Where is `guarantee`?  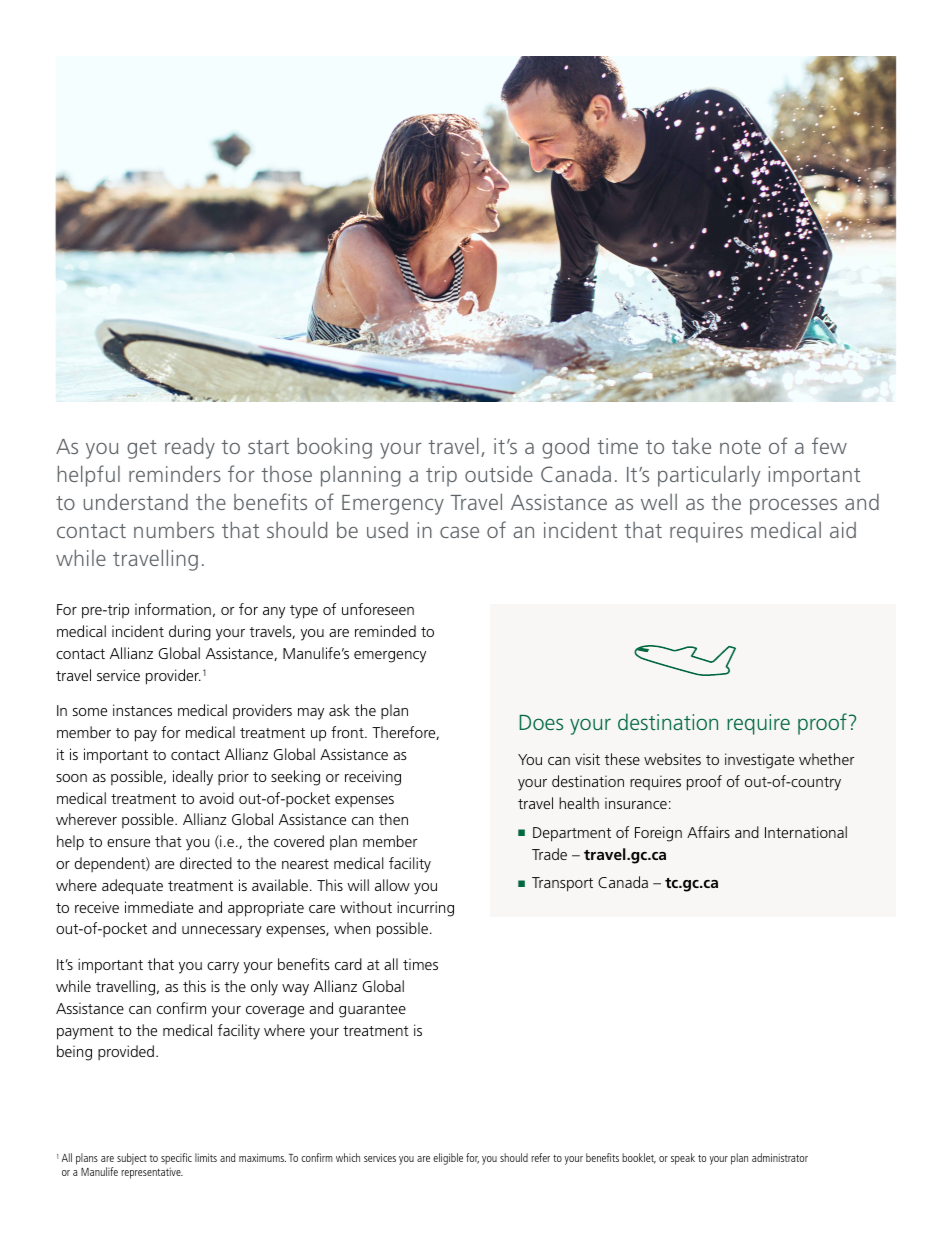 guarantee is located at coordinates (372, 1011).
